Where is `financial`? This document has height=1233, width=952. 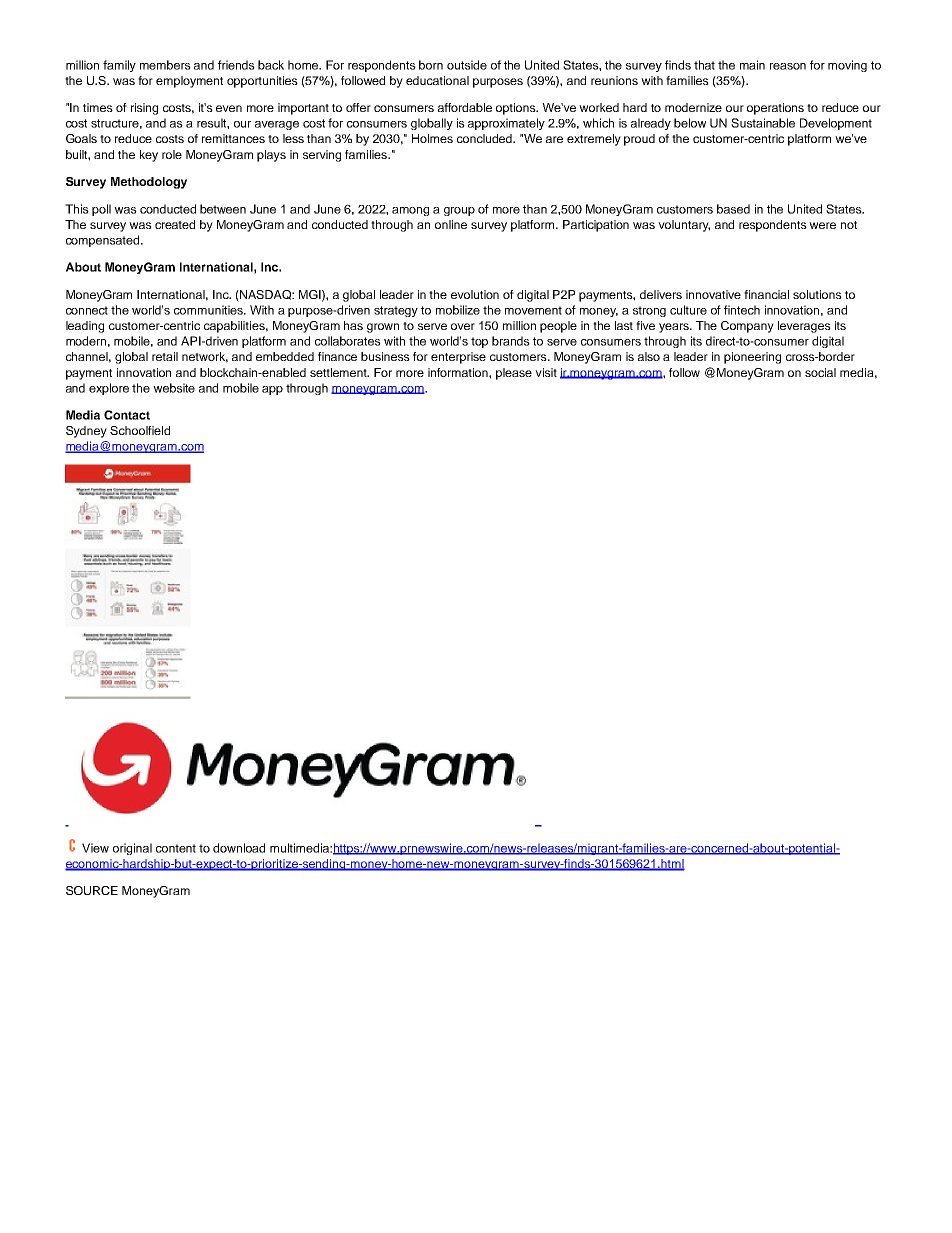 financial is located at coordinates (766, 294).
